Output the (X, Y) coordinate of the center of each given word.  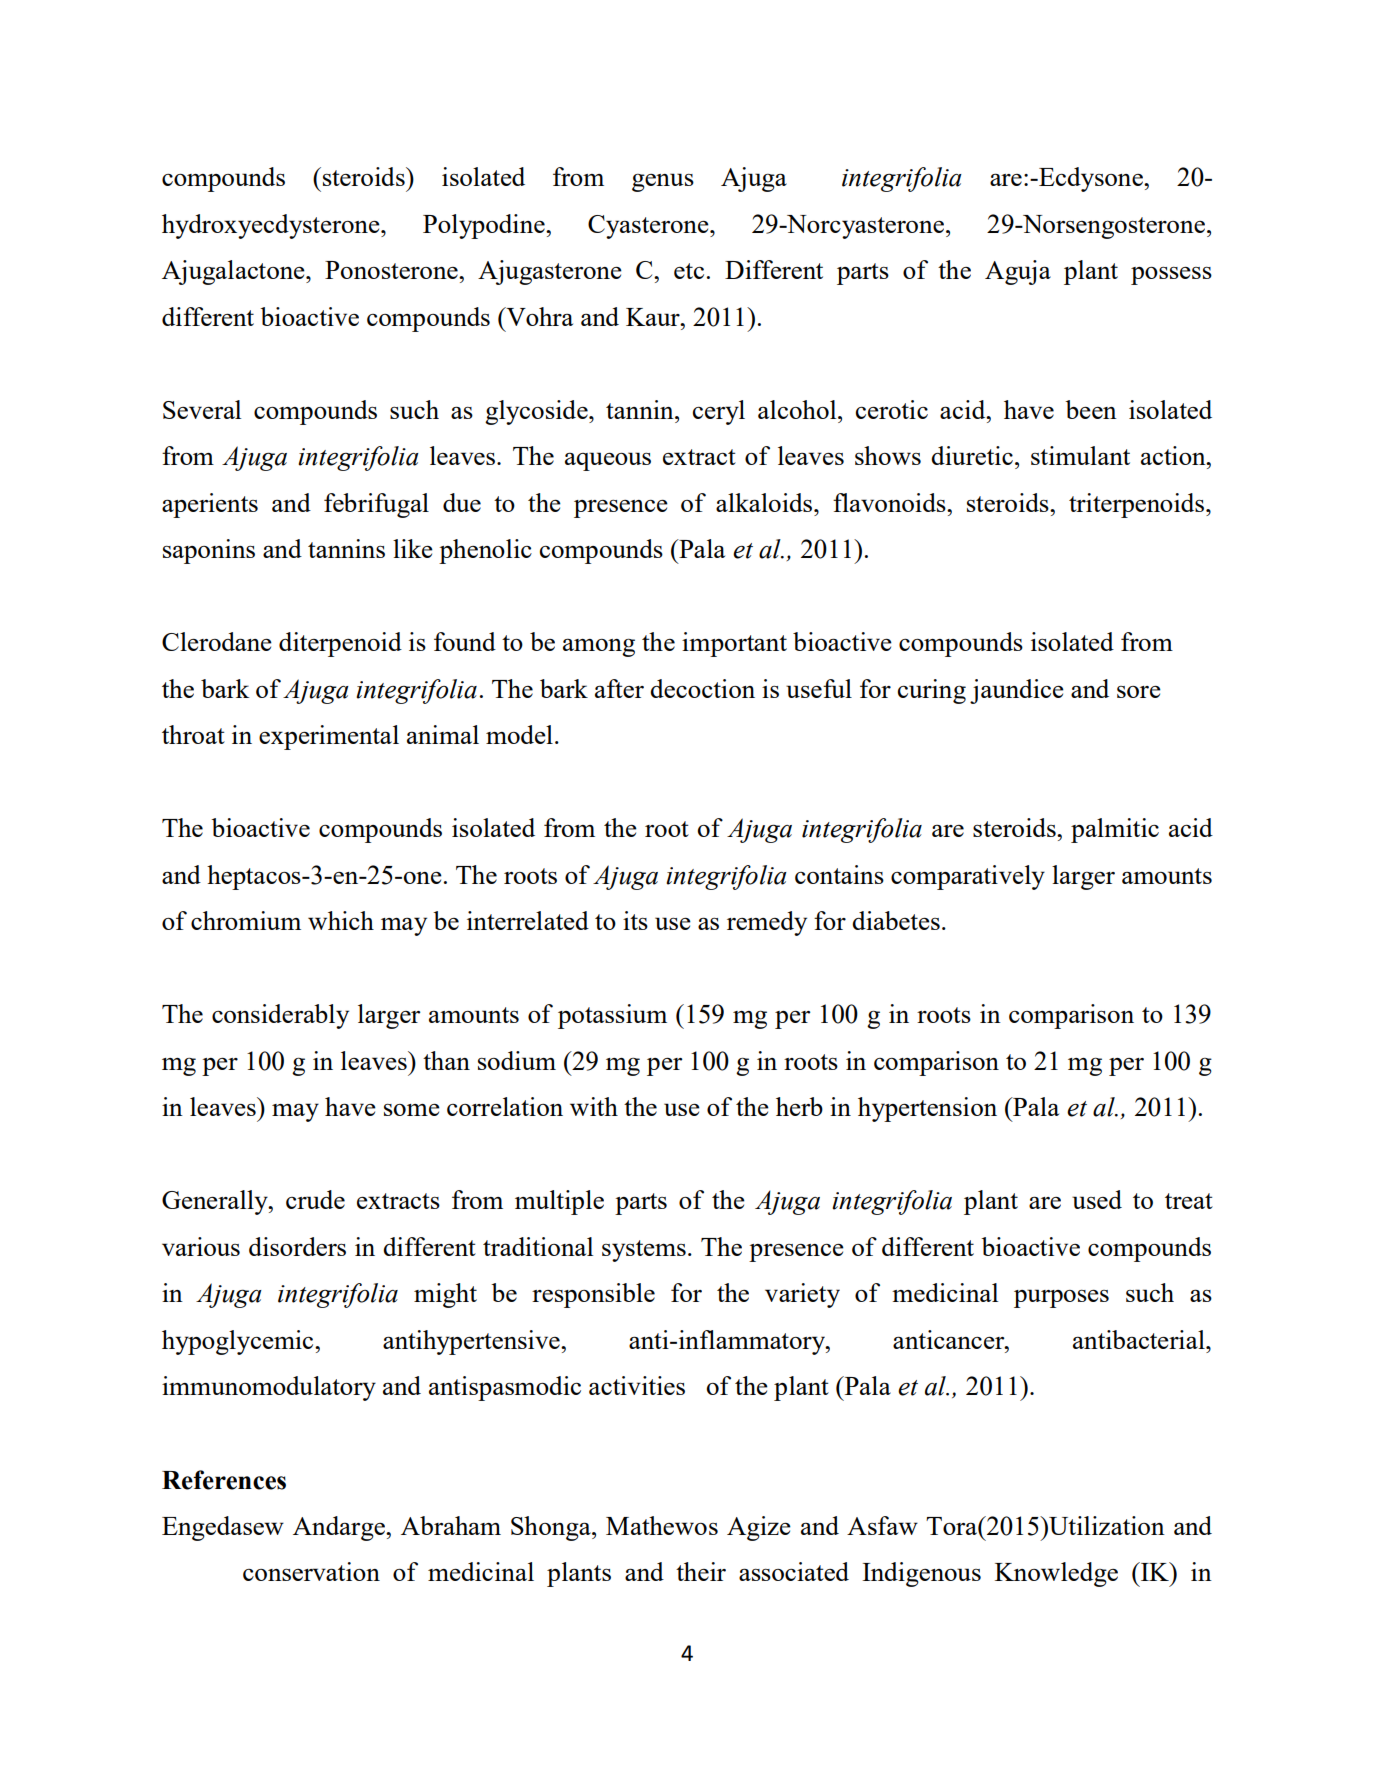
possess (1171, 276)
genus (663, 182)
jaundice (1017, 691)
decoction (702, 688)
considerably (280, 1016)
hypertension (927, 1109)
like (413, 548)
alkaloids (765, 502)
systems (644, 1251)
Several (202, 409)
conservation (311, 1571)
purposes (1061, 1298)
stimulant (1080, 455)
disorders (297, 1246)
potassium (612, 1016)
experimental (329, 737)
